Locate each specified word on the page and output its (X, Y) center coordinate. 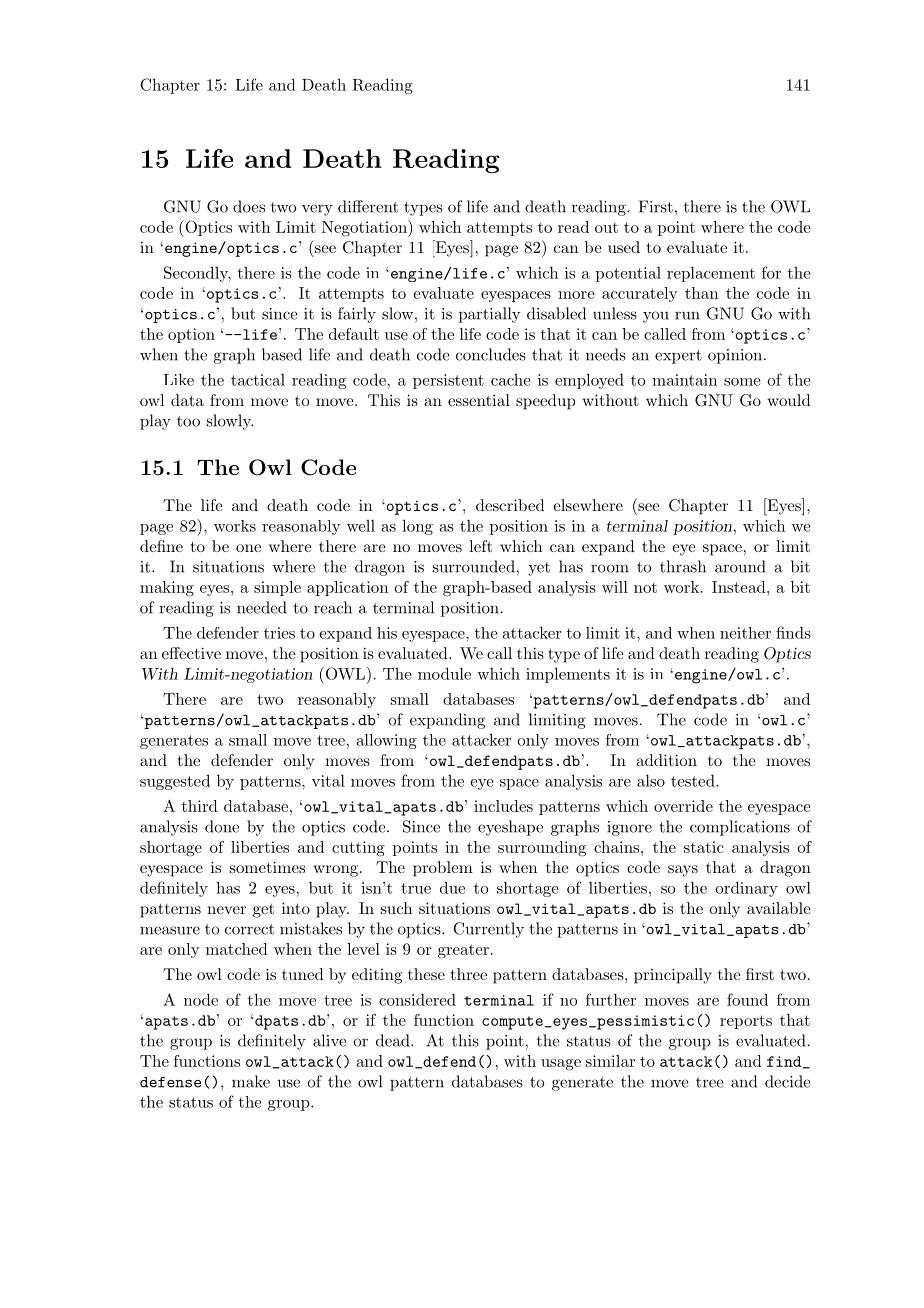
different (368, 206)
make (251, 1081)
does (249, 206)
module (444, 673)
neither (745, 633)
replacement (711, 274)
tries (279, 633)
